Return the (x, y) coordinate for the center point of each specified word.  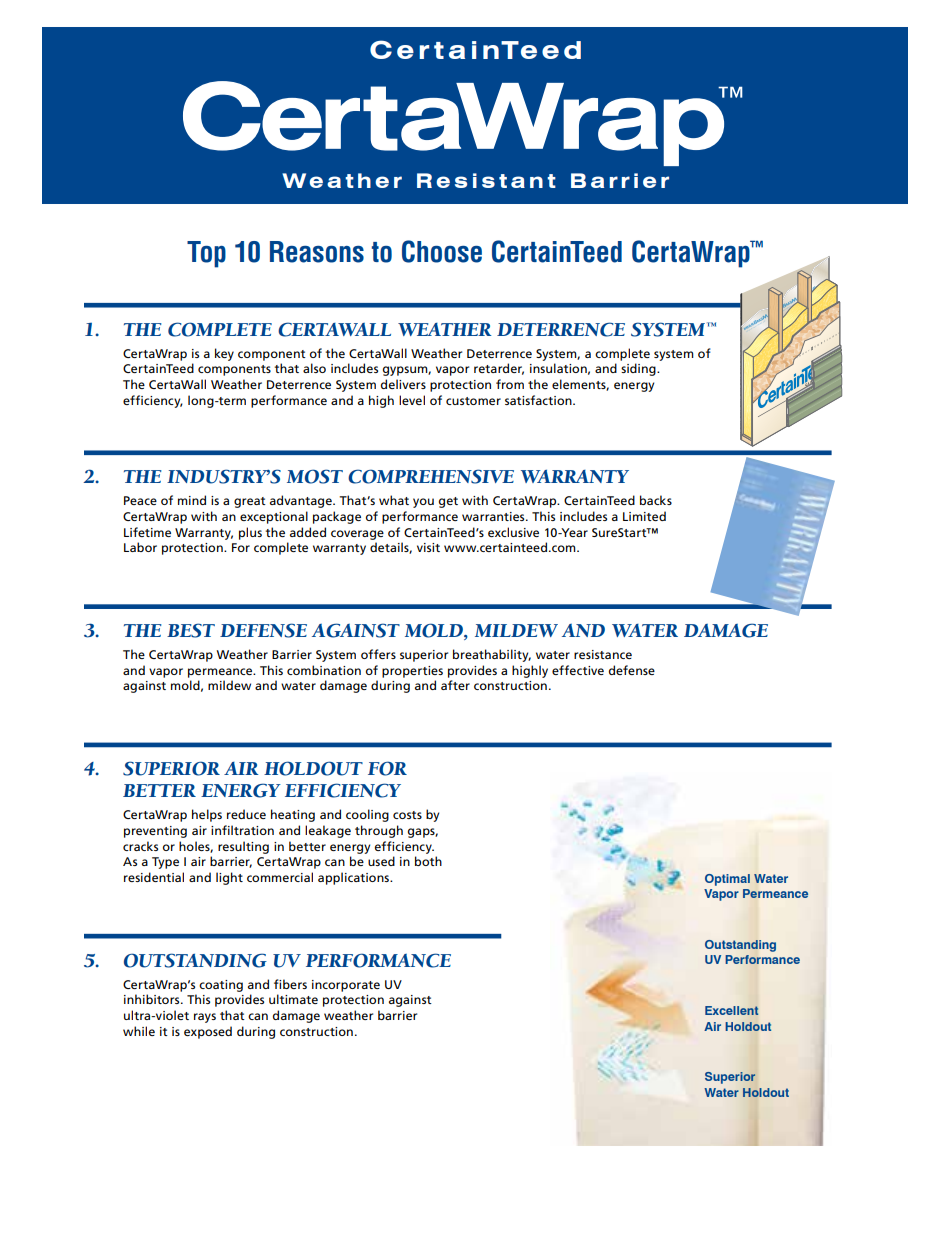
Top (206, 254)
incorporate (346, 986)
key (224, 354)
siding (639, 369)
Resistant (486, 180)
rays (205, 1018)
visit (428, 547)
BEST (191, 630)
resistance (603, 654)
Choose (442, 251)
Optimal (727, 880)
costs (407, 815)
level (412, 400)
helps (207, 815)
